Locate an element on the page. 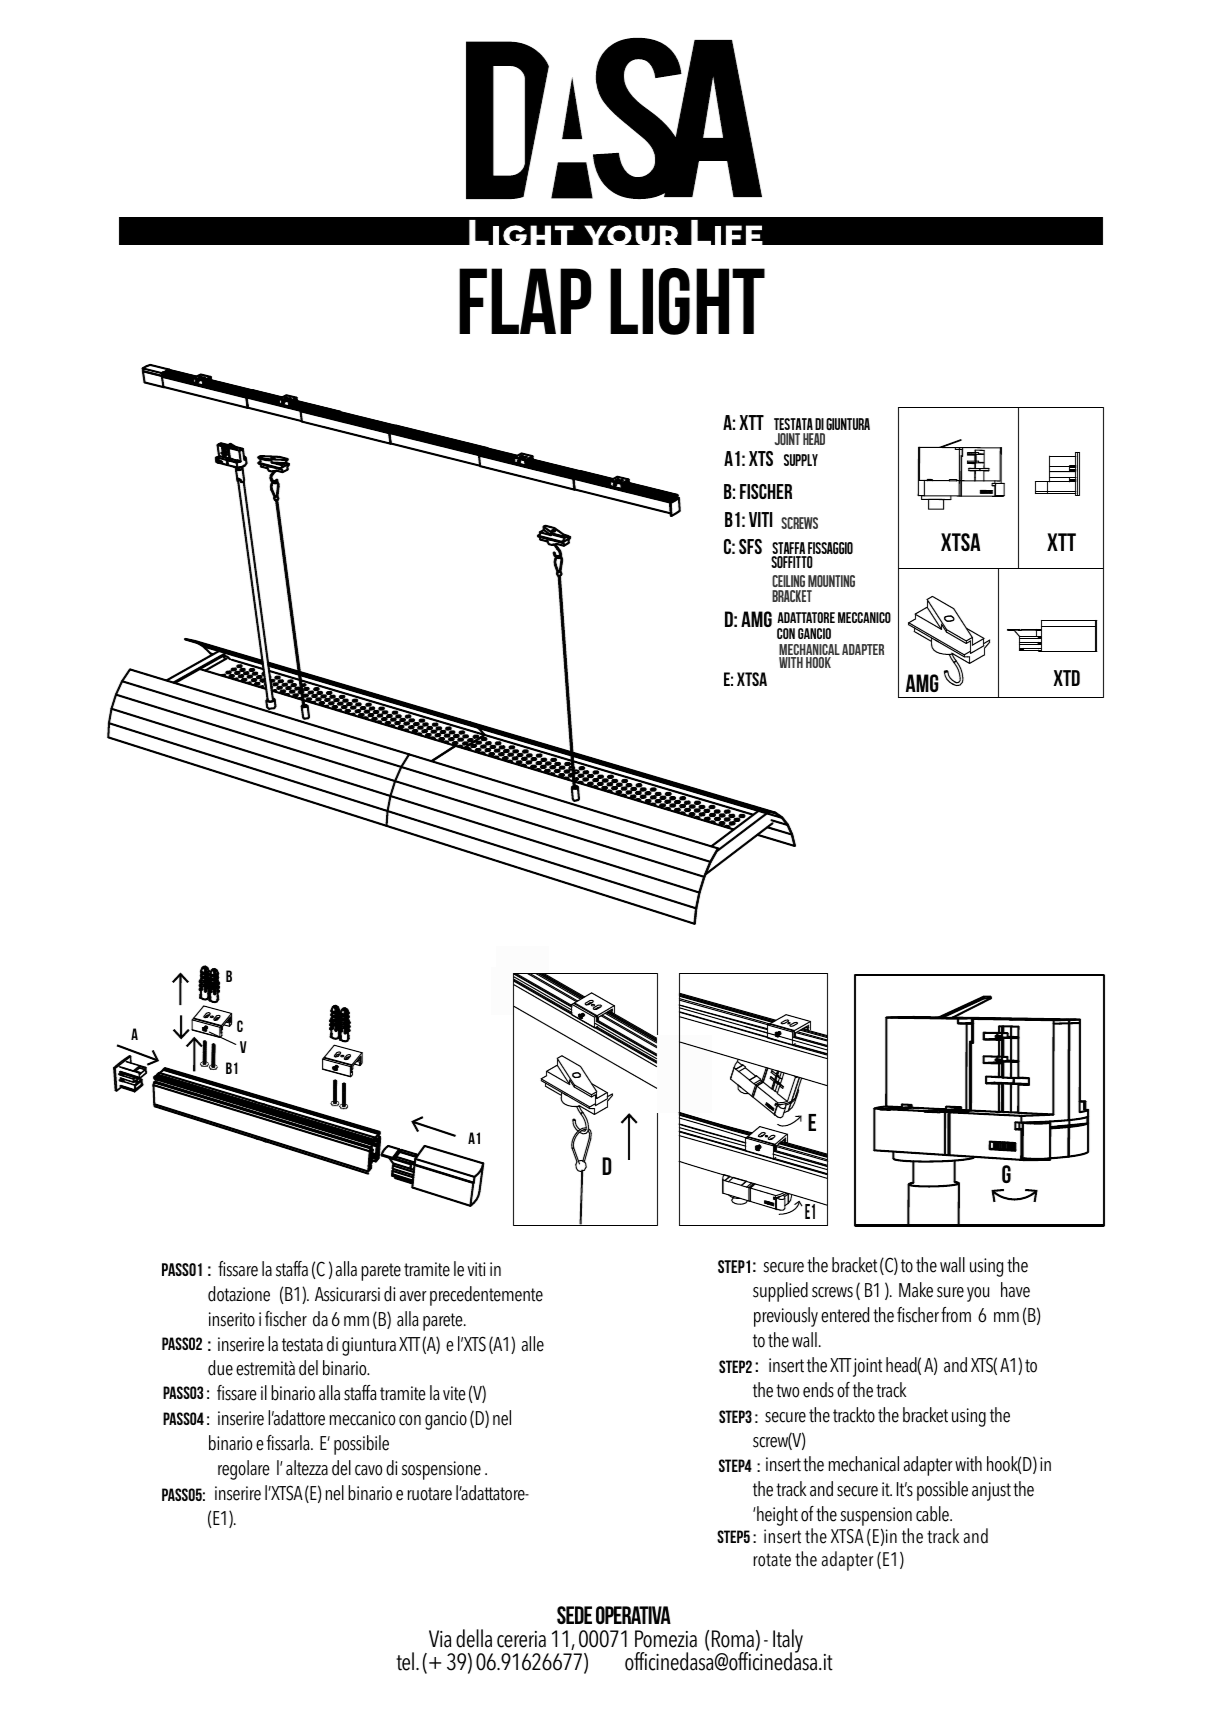  Via is located at coordinates (440, 1639).
